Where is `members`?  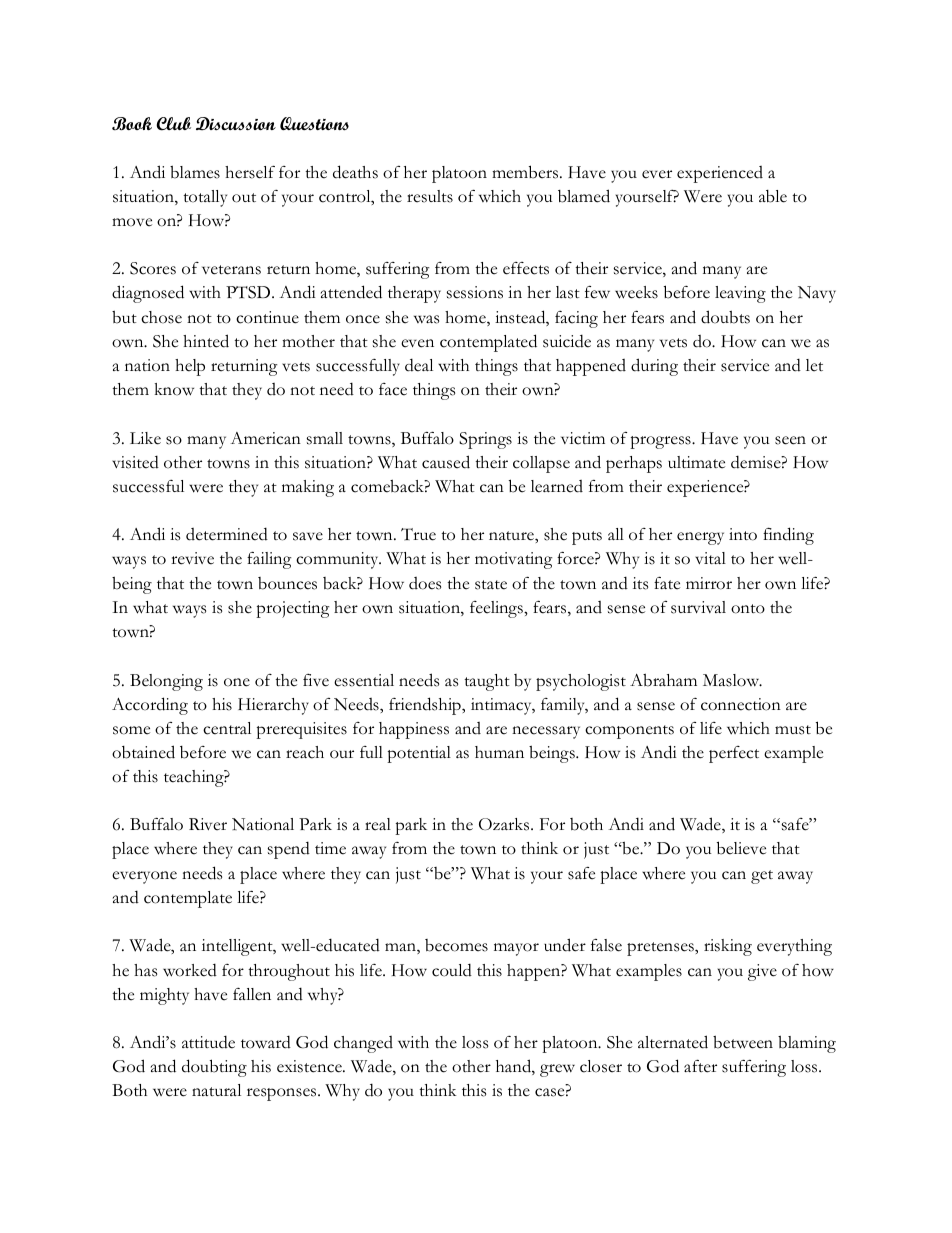
members is located at coordinates (525, 172).
